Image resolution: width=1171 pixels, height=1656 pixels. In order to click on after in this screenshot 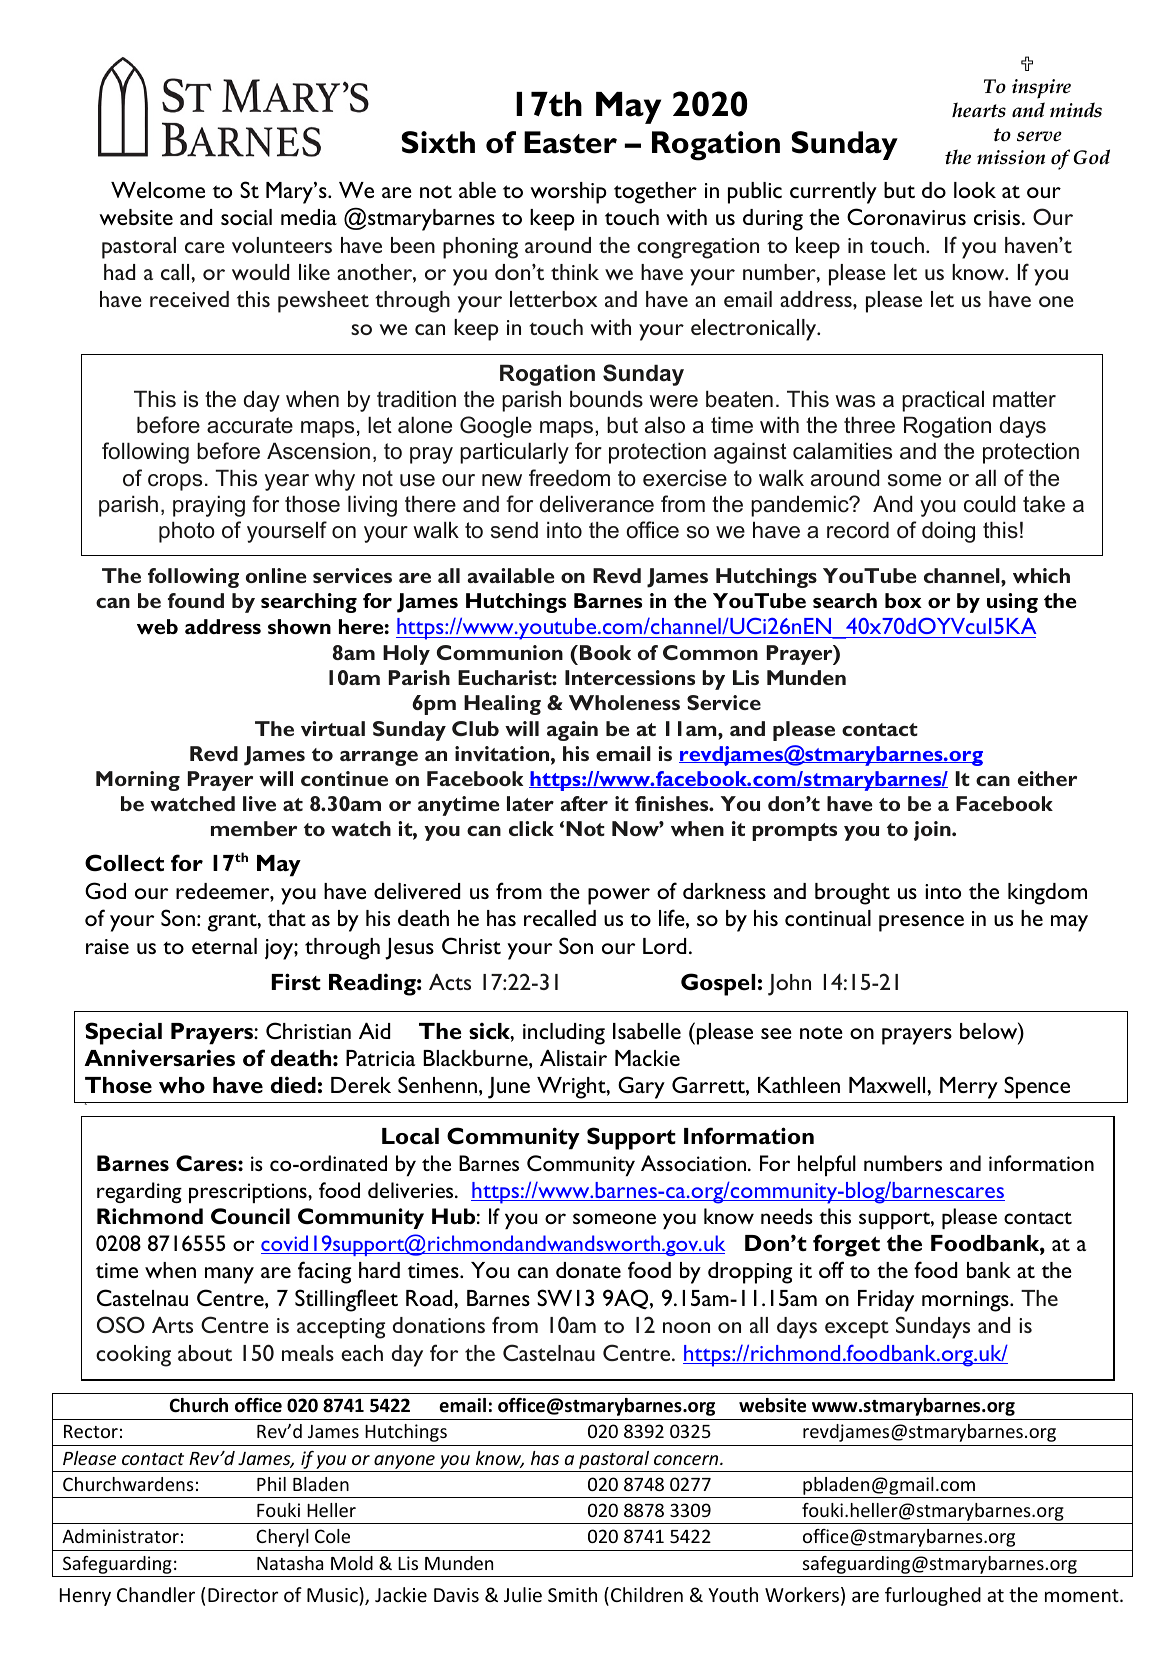, I will do `click(584, 803)`.
